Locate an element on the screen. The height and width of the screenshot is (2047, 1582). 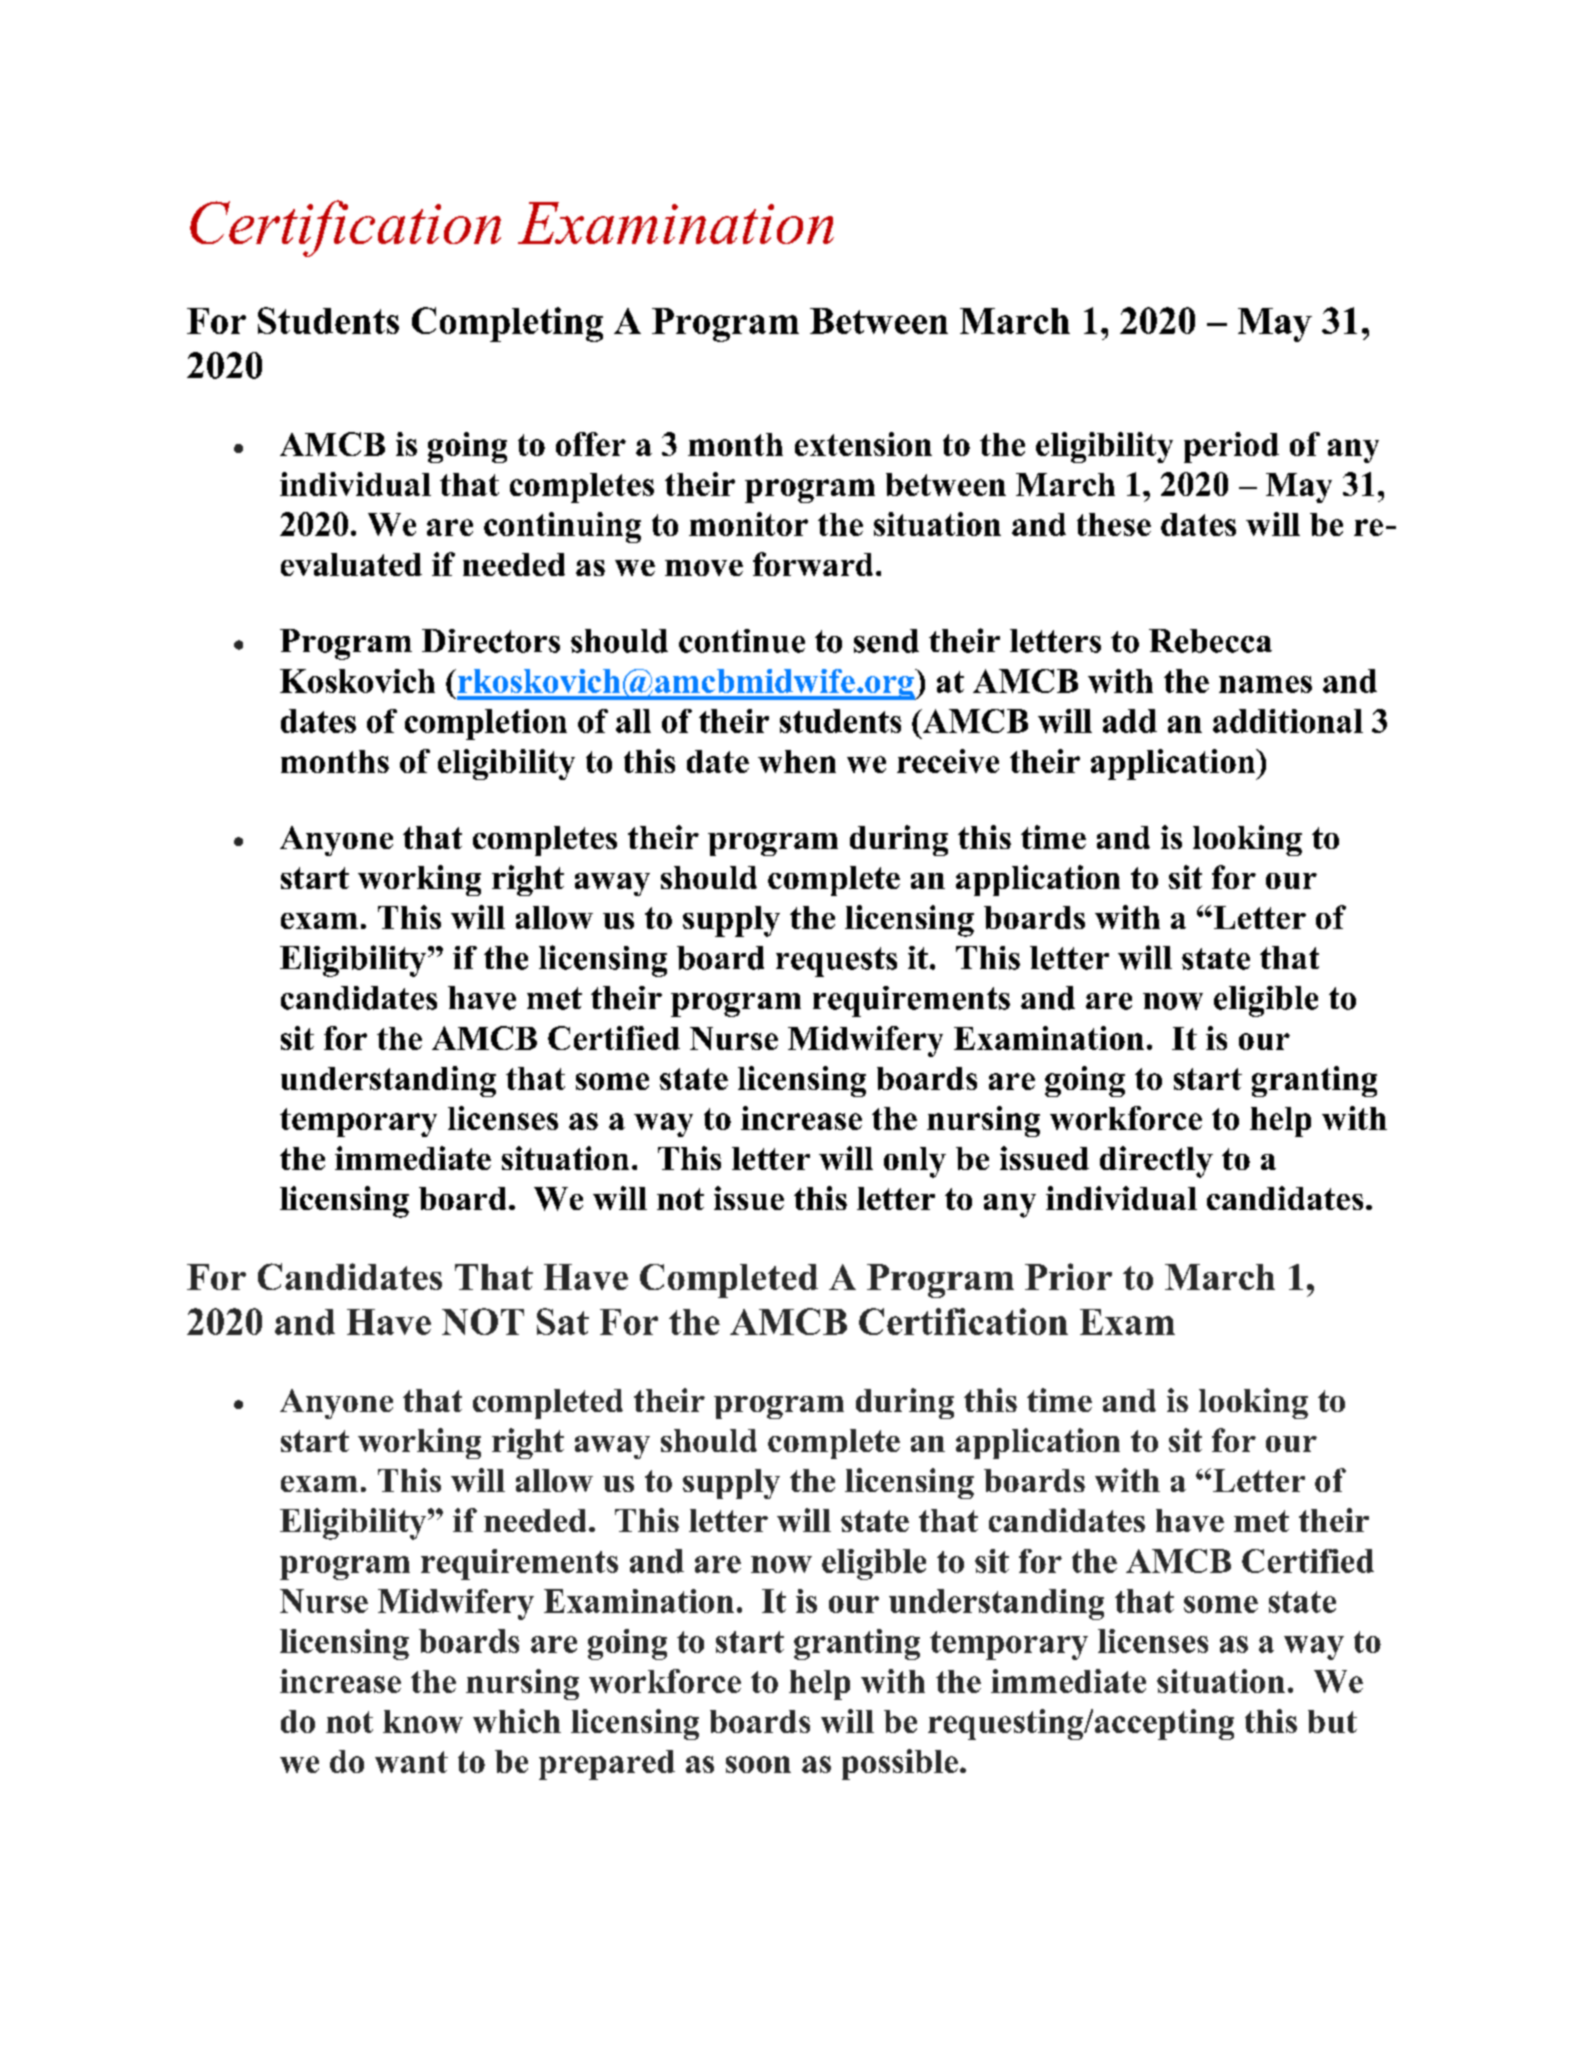
only is located at coordinates (915, 1162).
